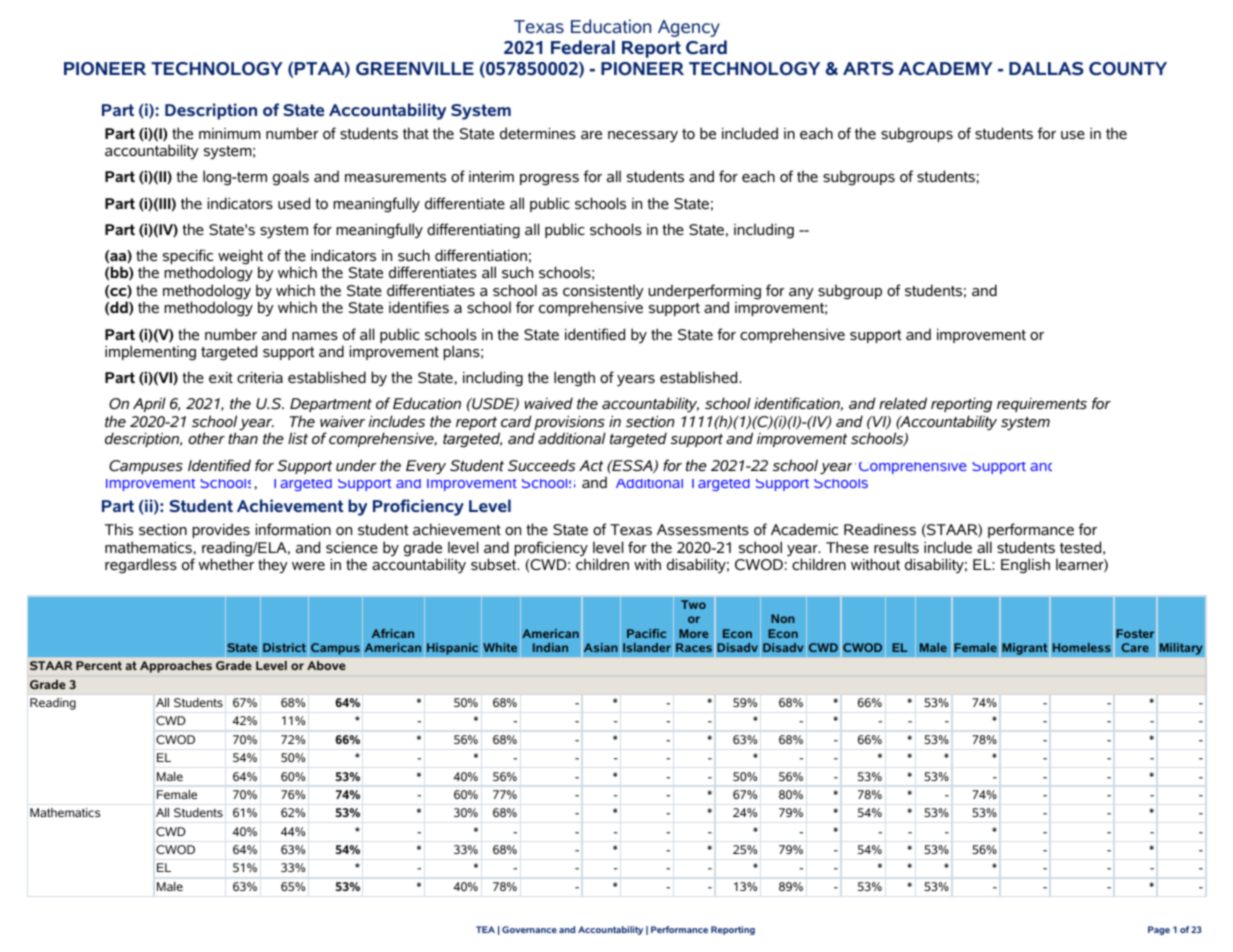  What do you see at coordinates (1046, 69) in the screenshot?
I see `DALLAS` at bounding box center [1046, 69].
